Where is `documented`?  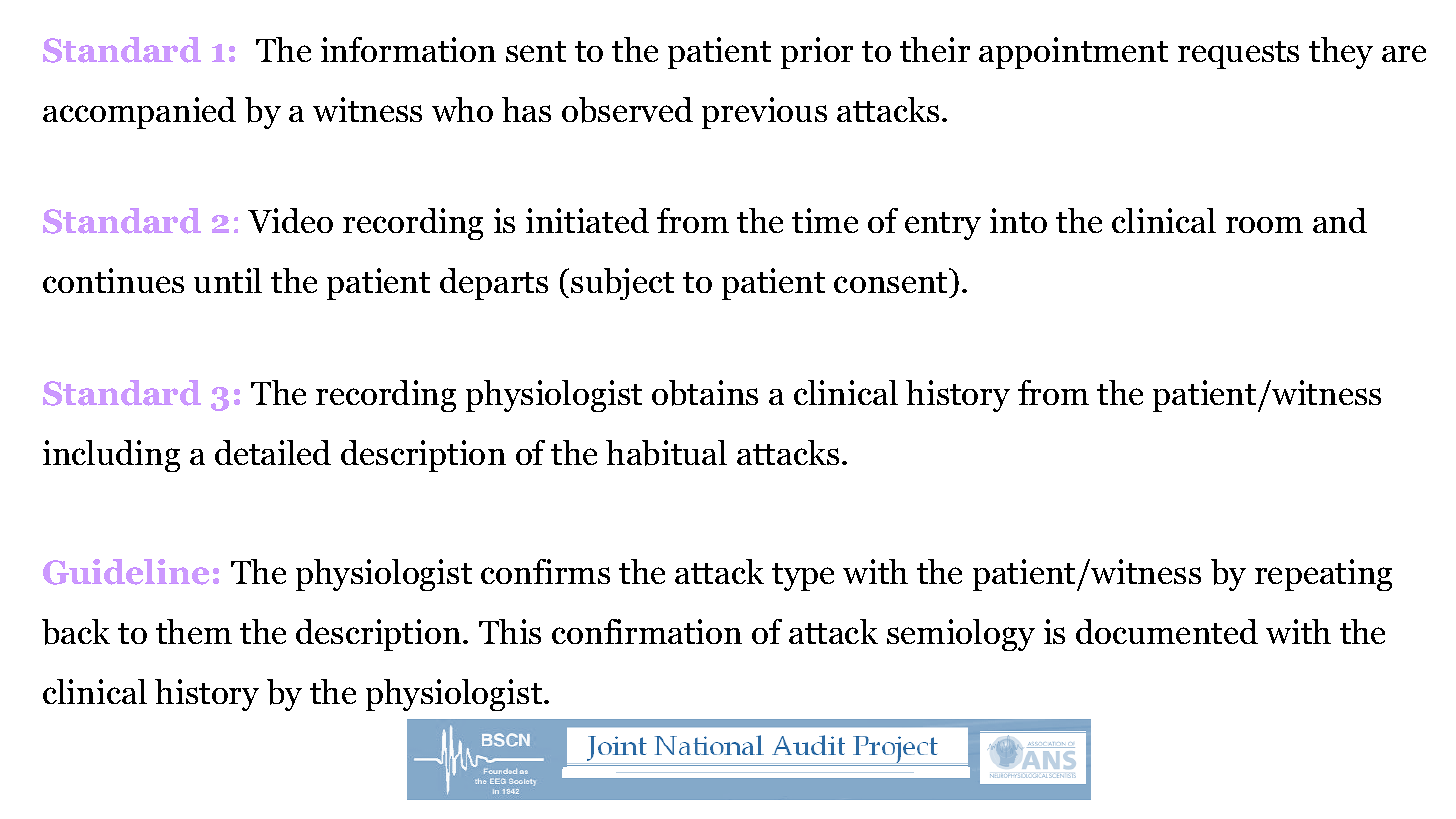 documented is located at coordinates (1167, 631).
